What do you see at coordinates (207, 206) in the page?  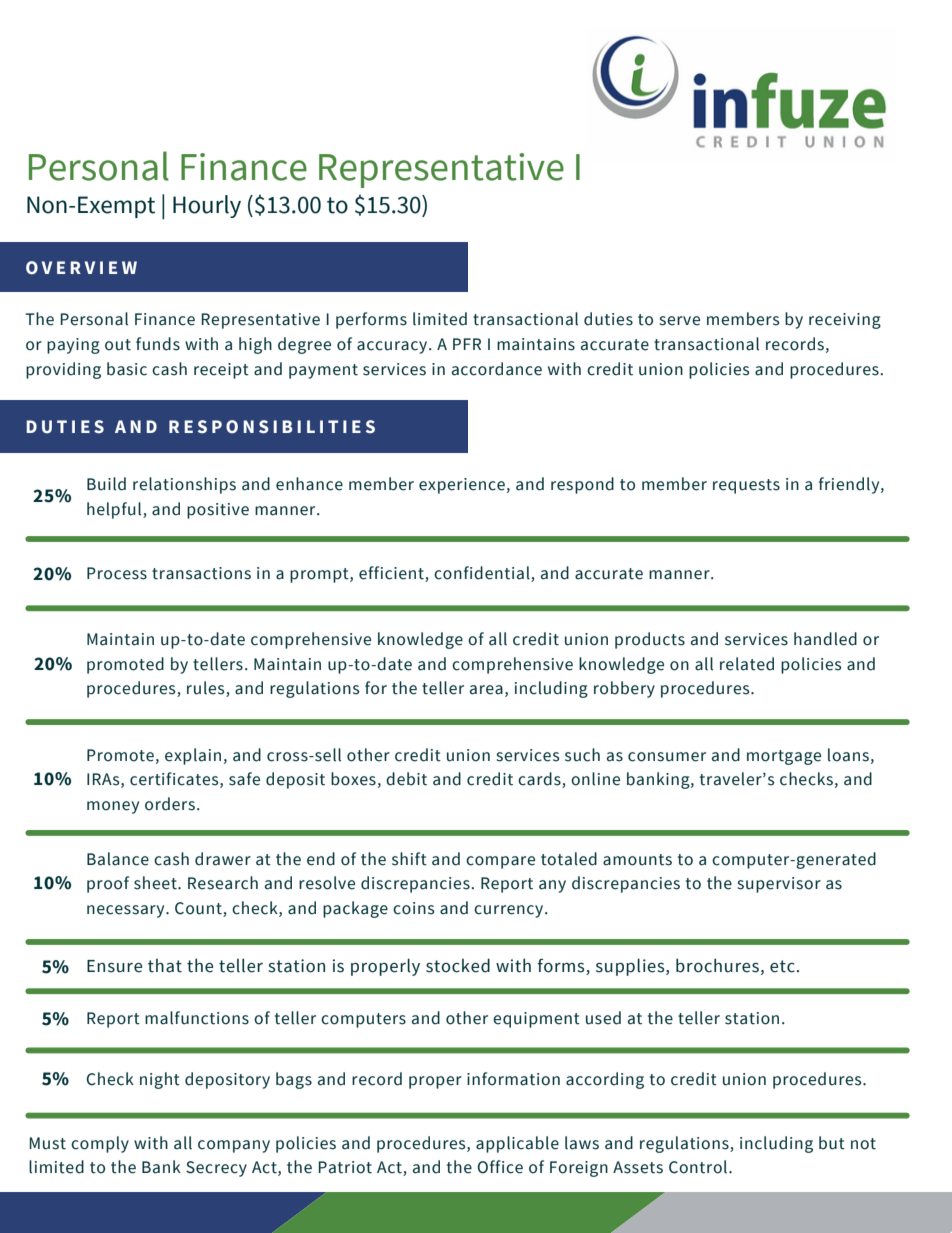 I see `Hourly` at bounding box center [207, 206].
